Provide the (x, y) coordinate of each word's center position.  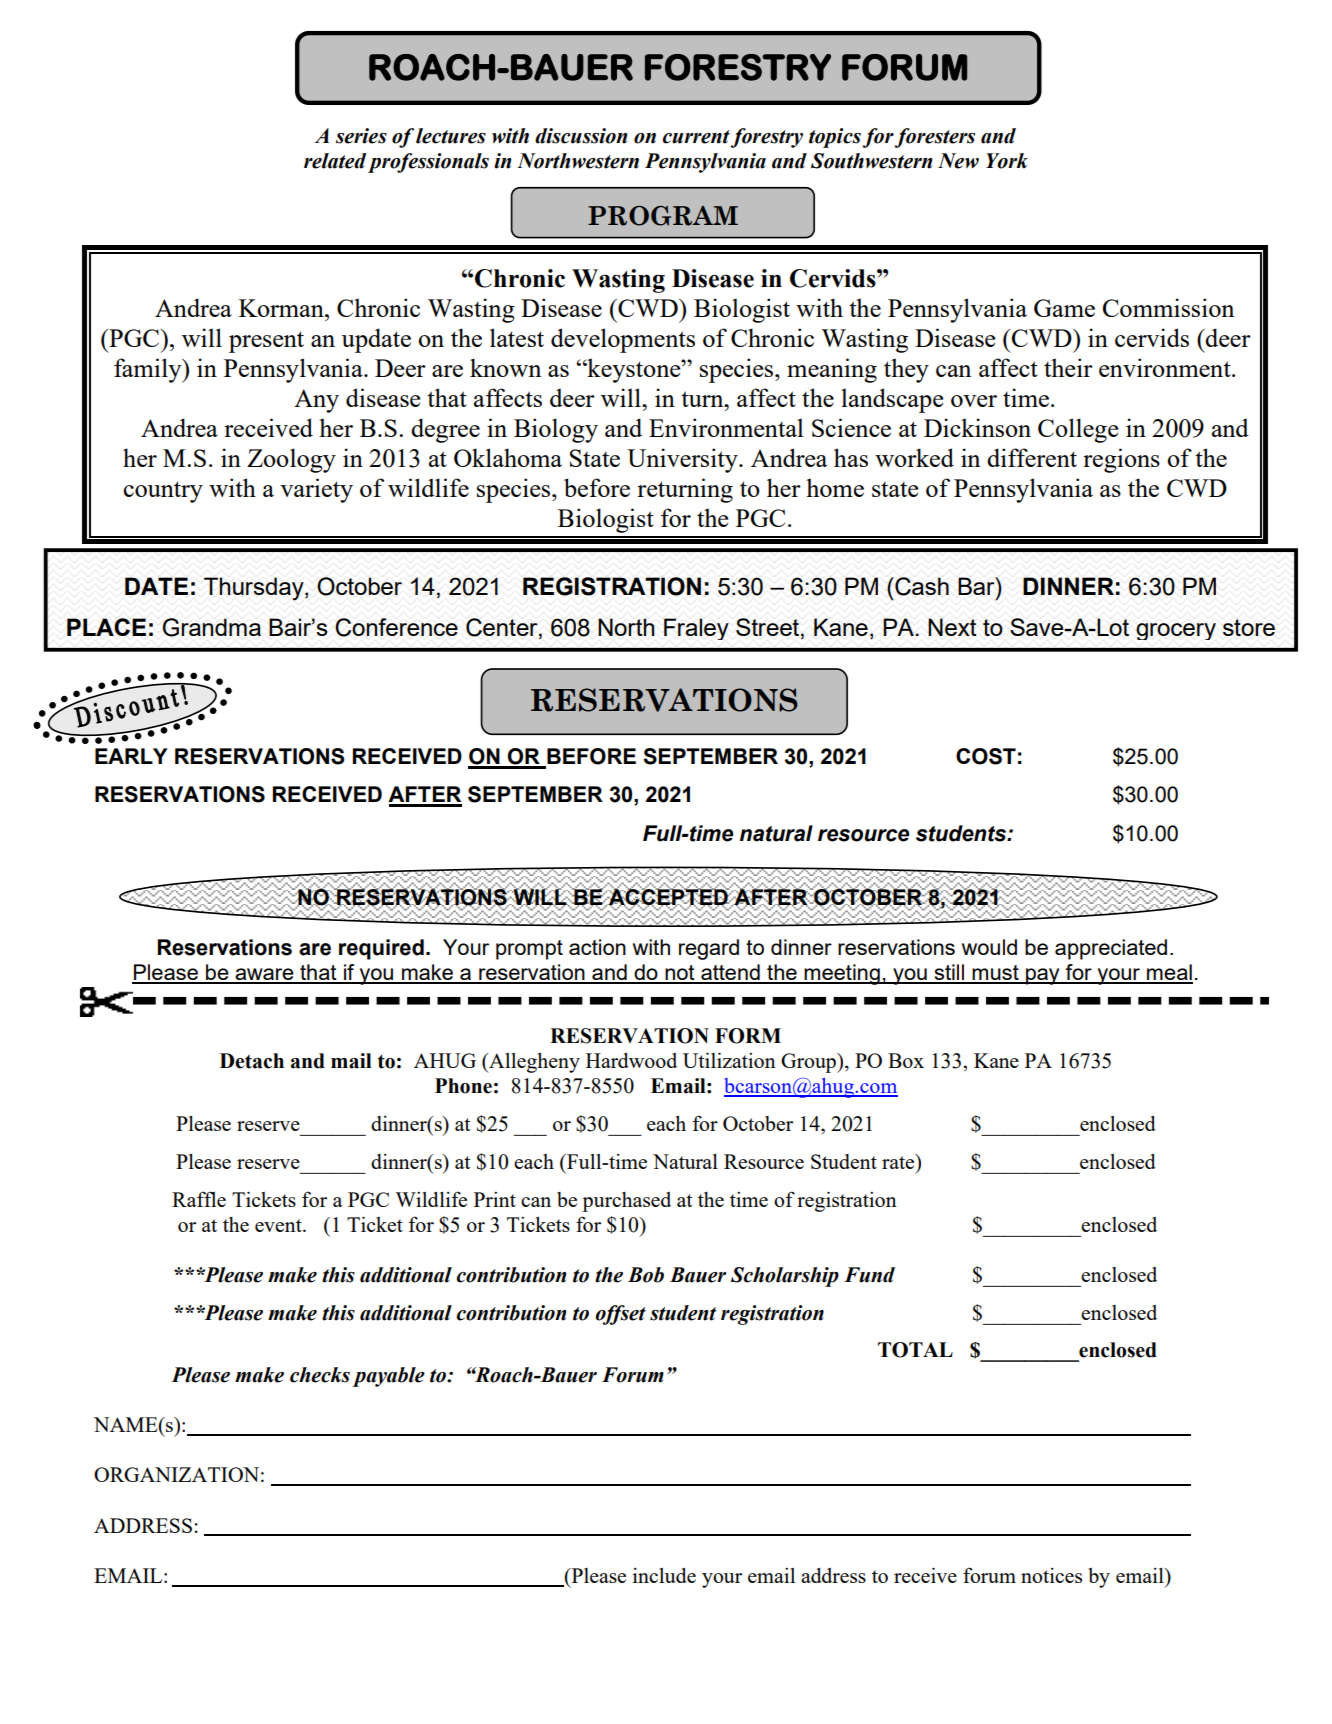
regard (709, 949)
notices (1051, 1575)
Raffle (199, 1199)
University (683, 460)
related (335, 161)
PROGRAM (663, 216)
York (1007, 161)
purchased (626, 1202)
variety (316, 490)
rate (899, 1161)
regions (1121, 460)
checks (320, 1375)
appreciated (1111, 949)
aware (264, 975)
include (664, 1575)
